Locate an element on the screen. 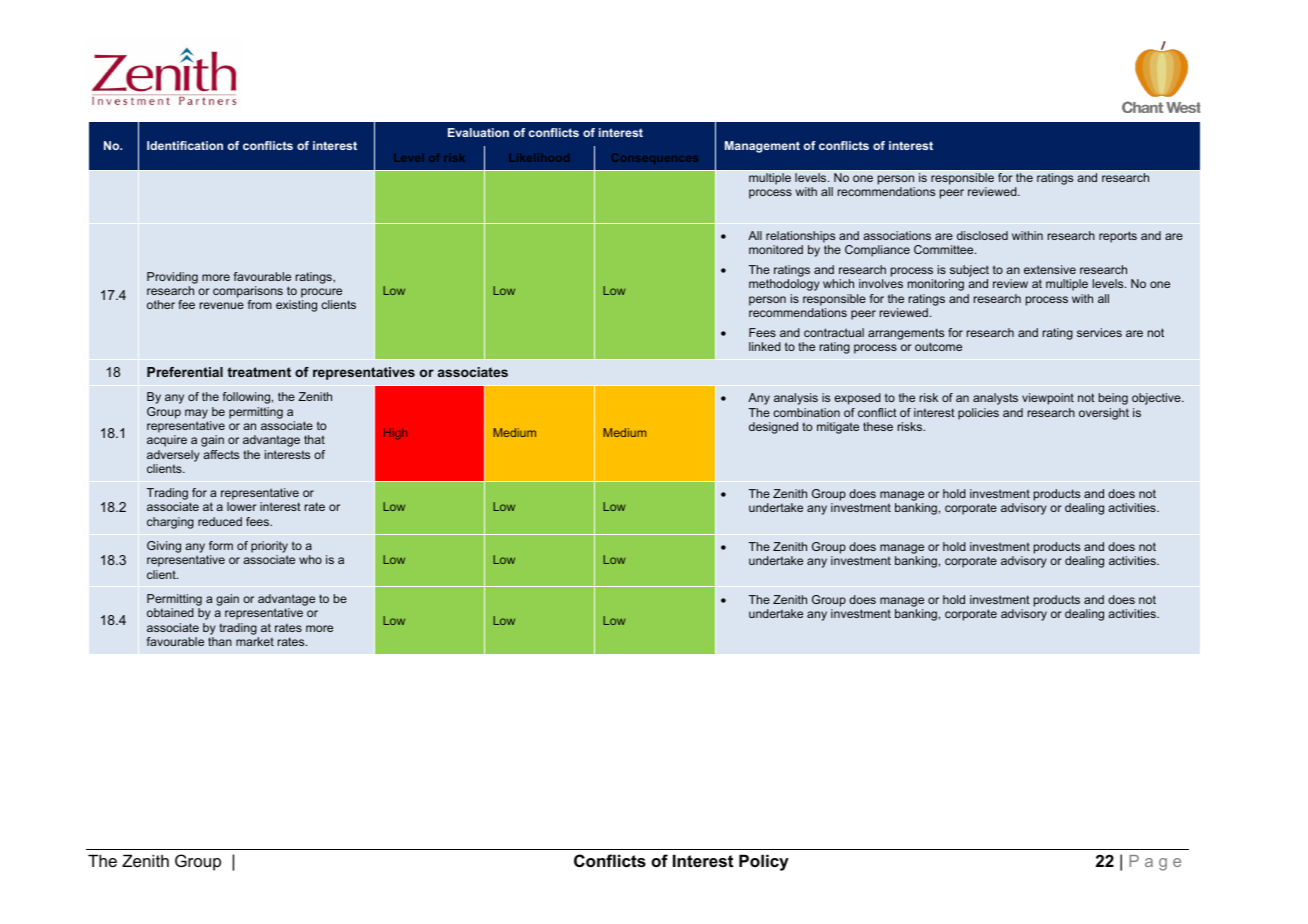 Image resolution: width=1308 pixels, height=924 pixels. Identification is located at coordinates (185, 145).
